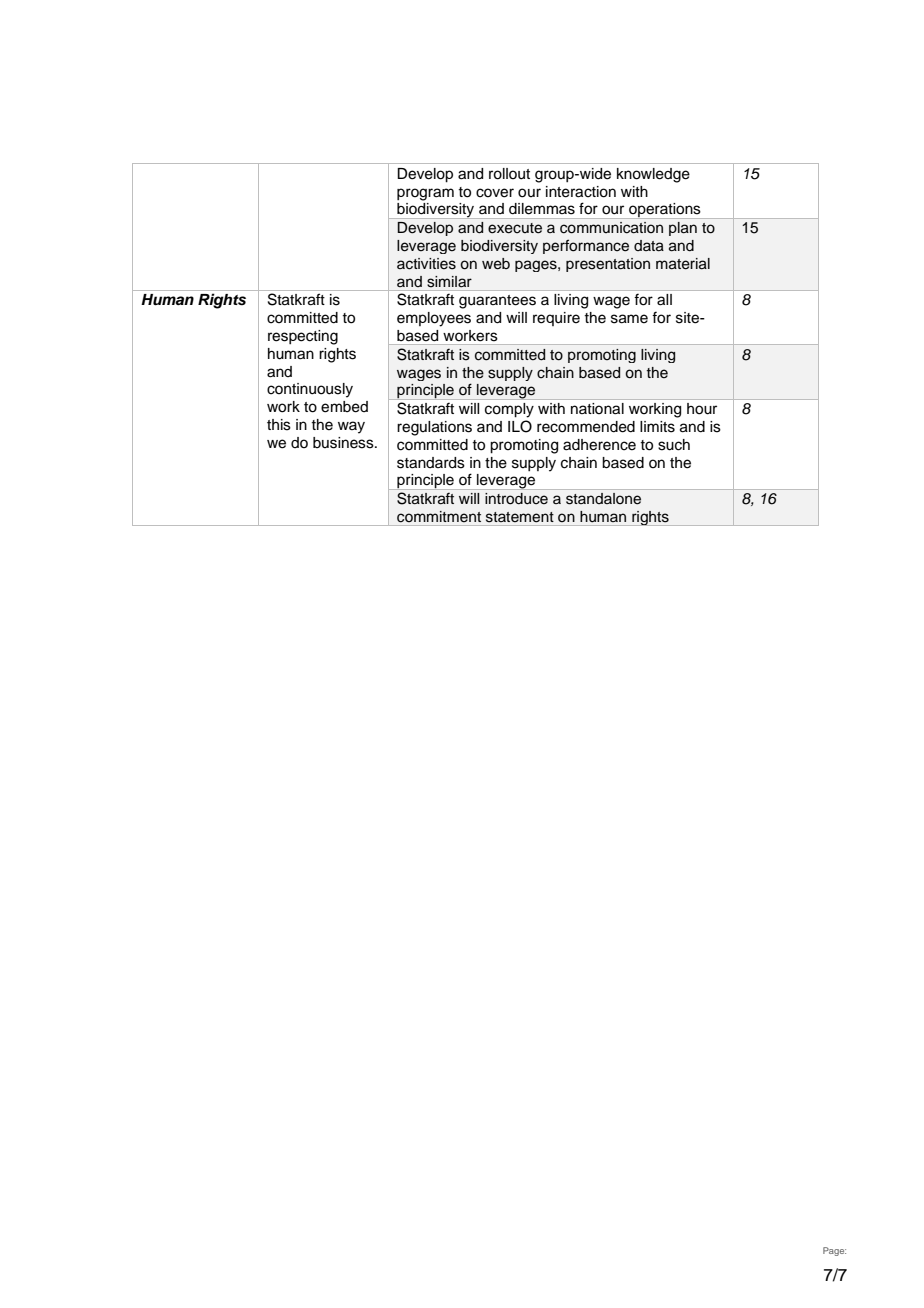 The width and height of the document is (924, 1308). Describe the element at coordinates (303, 337) in the document. I see `respecting` at that location.
